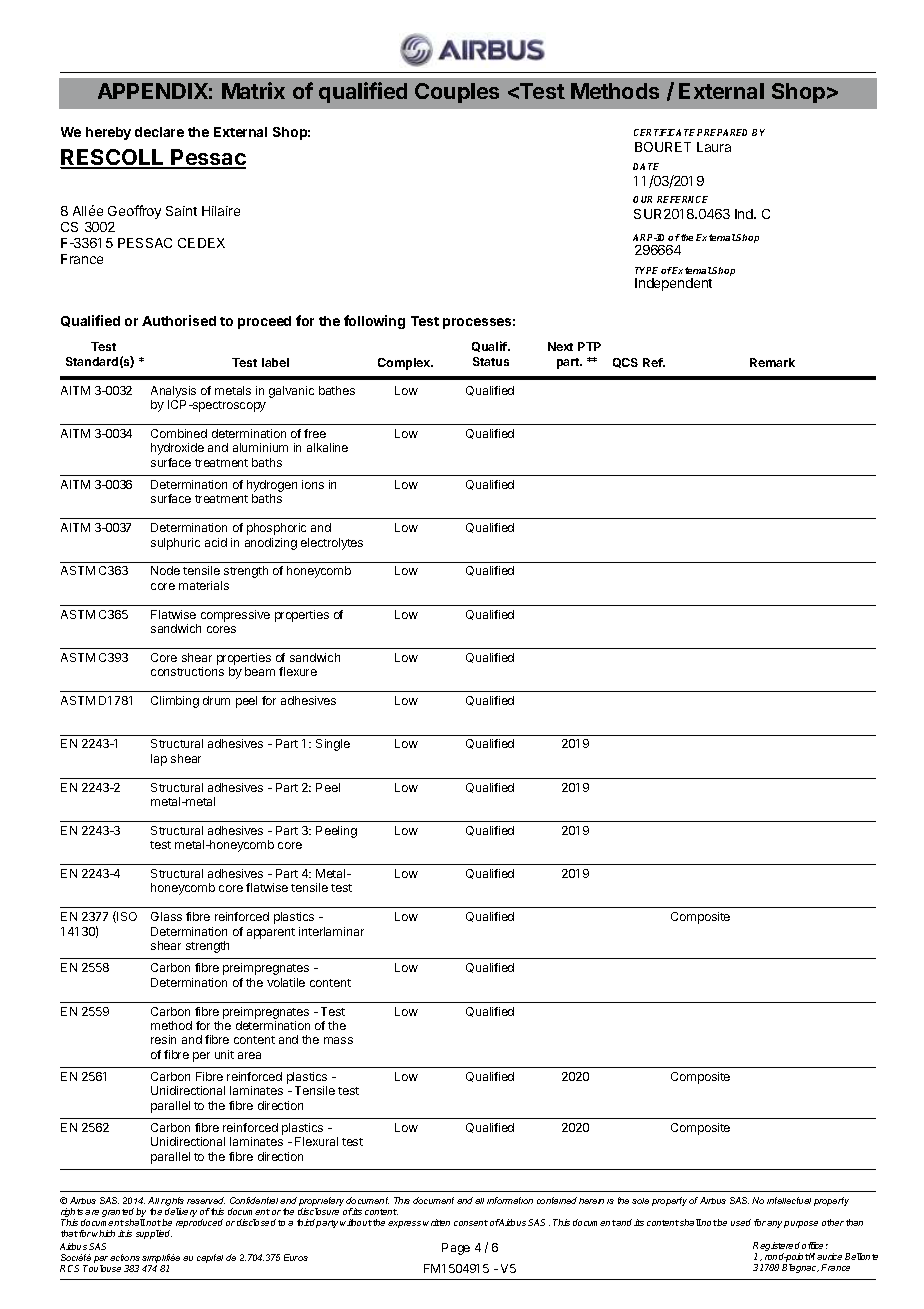 The height and width of the image is (1309, 924). Describe the element at coordinates (154, 1234) in the image. I see `supplied` at that location.
